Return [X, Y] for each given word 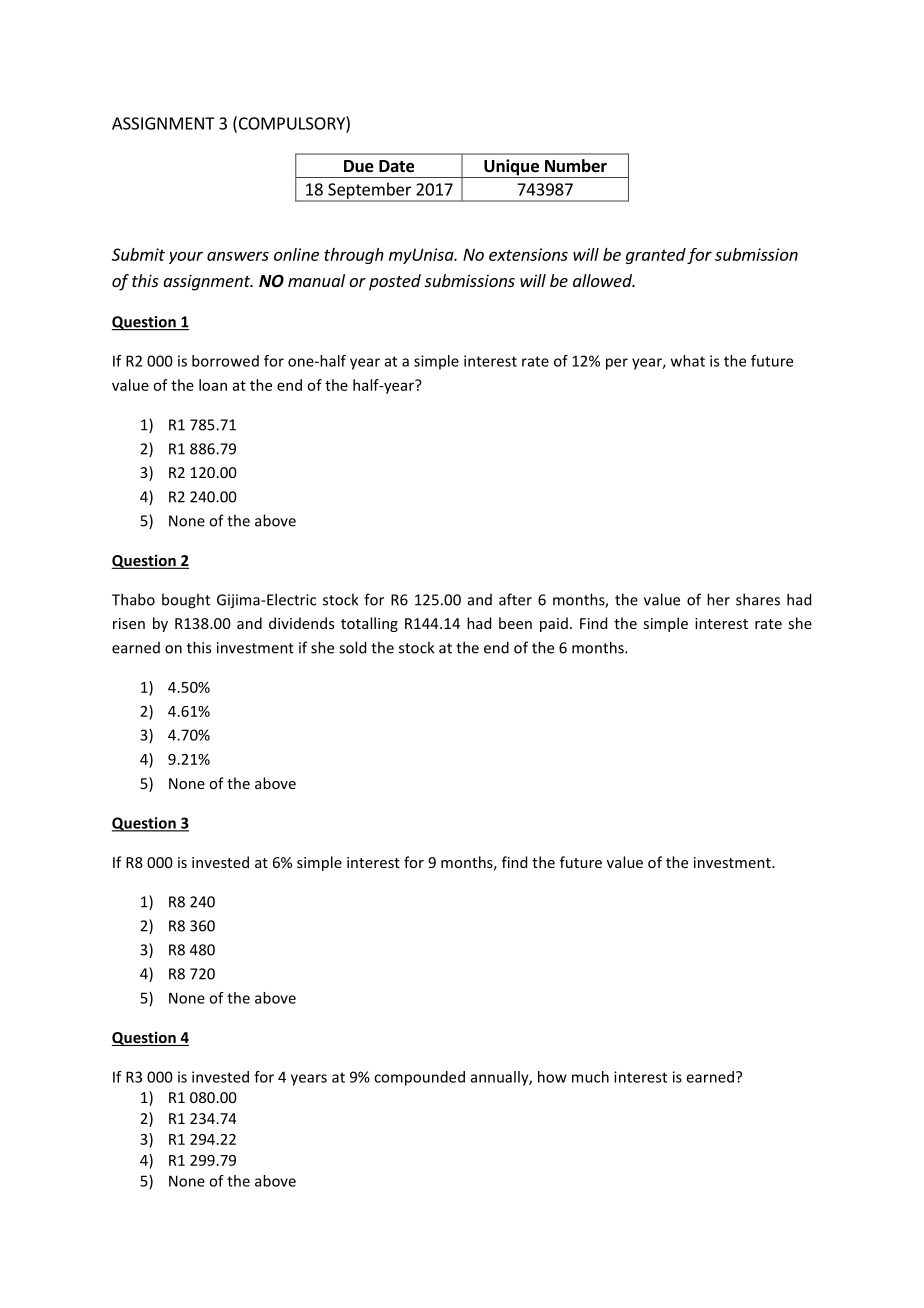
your [186, 257]
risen [129, 623]
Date [396, 166]
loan [213, 385]
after [515, 599]
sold [352, 647]
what [688, 361]
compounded [419, 1078]
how [552, 1077]
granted [656, 256]
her [718, 599]
